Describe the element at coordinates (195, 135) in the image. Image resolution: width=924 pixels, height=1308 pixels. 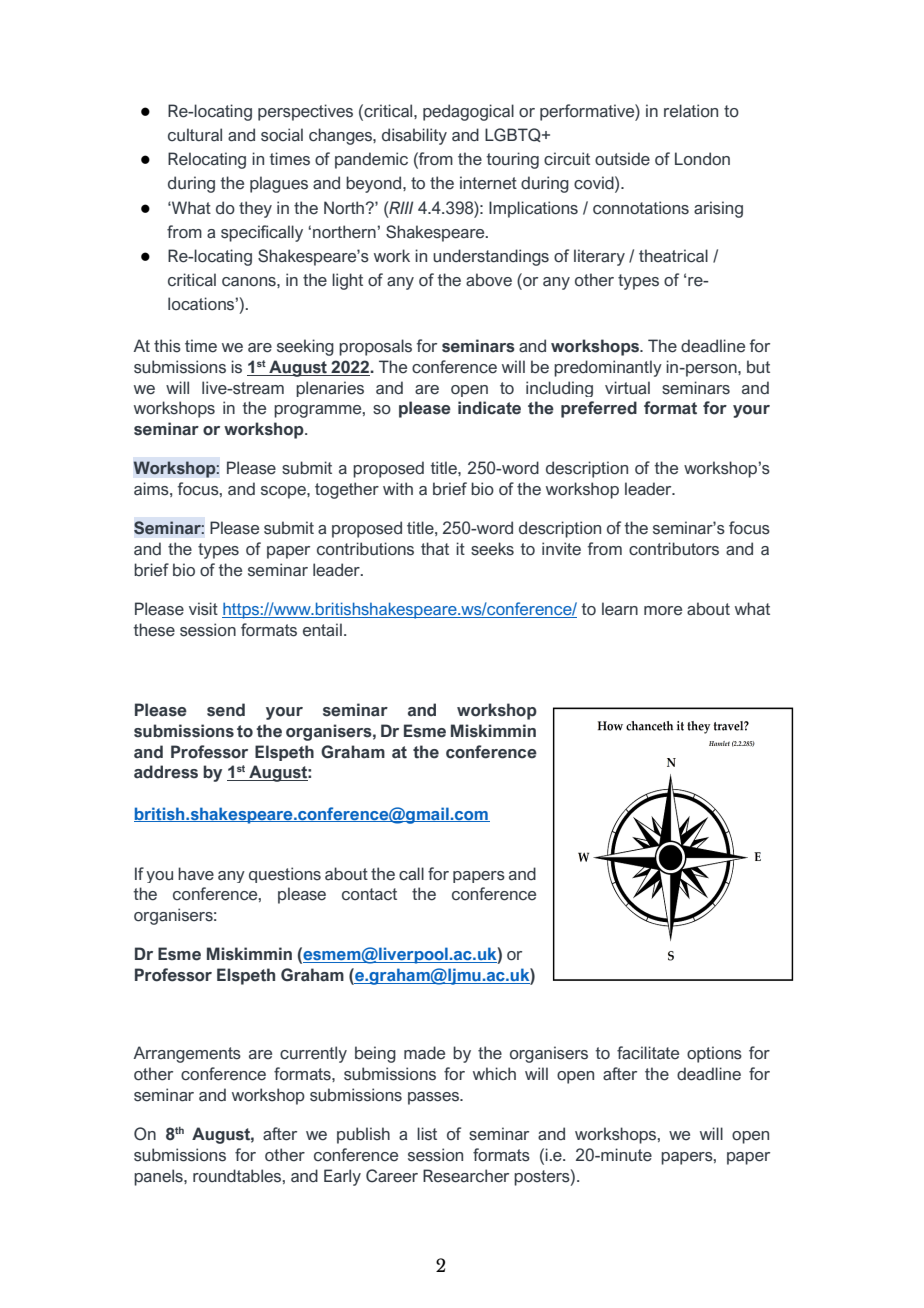
I see `cultural` at that location.
